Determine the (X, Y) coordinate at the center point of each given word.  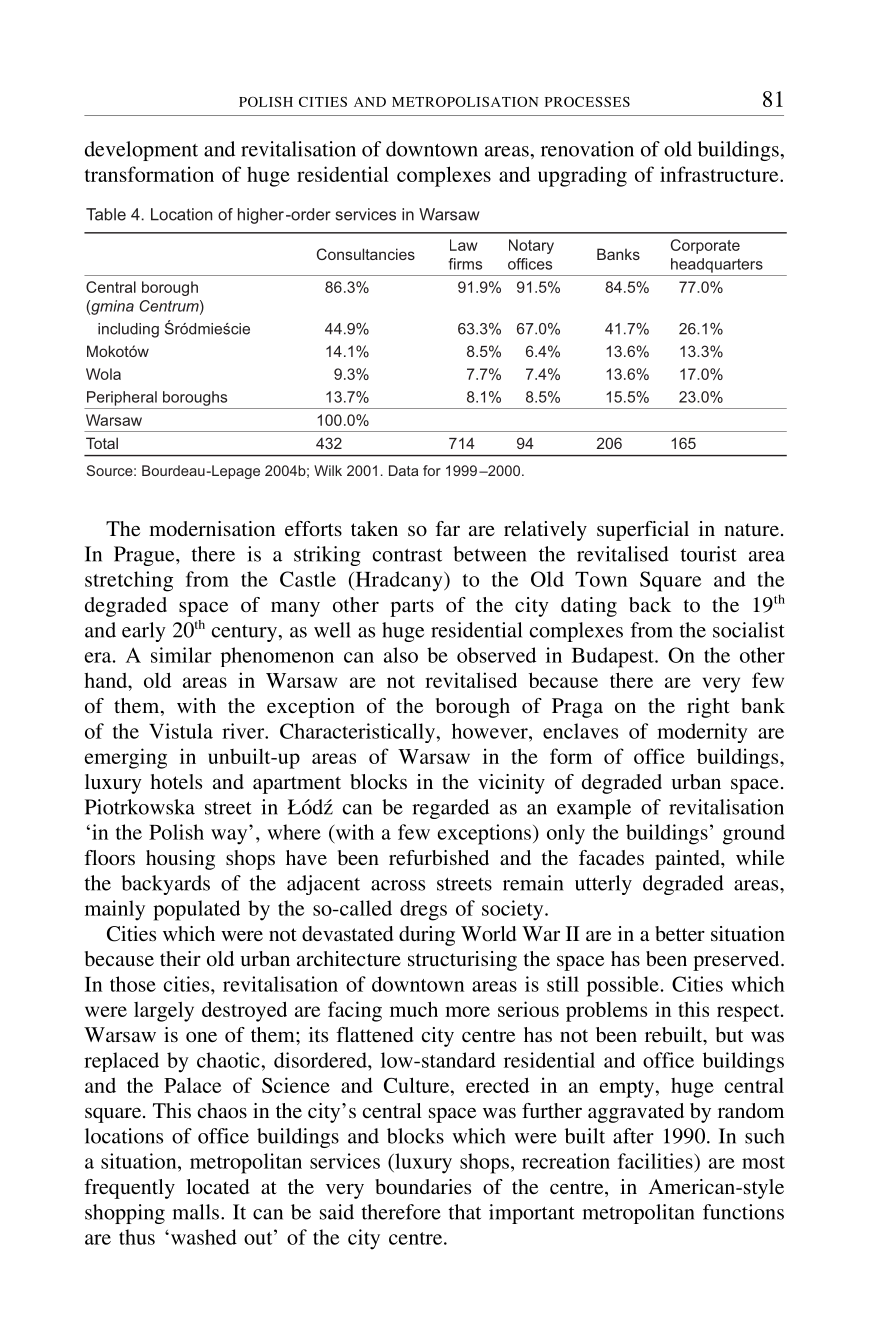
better (680, 933)
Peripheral (122, 398)
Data (403, 470)
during (427, 936)
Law (463, 245)
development (141, 151)
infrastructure (720, 174)
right (708, 708)
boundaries (423, 1187)
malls (197, 1212)
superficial (643, 531)
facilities (656, 1161)
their (180, 958)
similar (181, 655)
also (401, 655)
